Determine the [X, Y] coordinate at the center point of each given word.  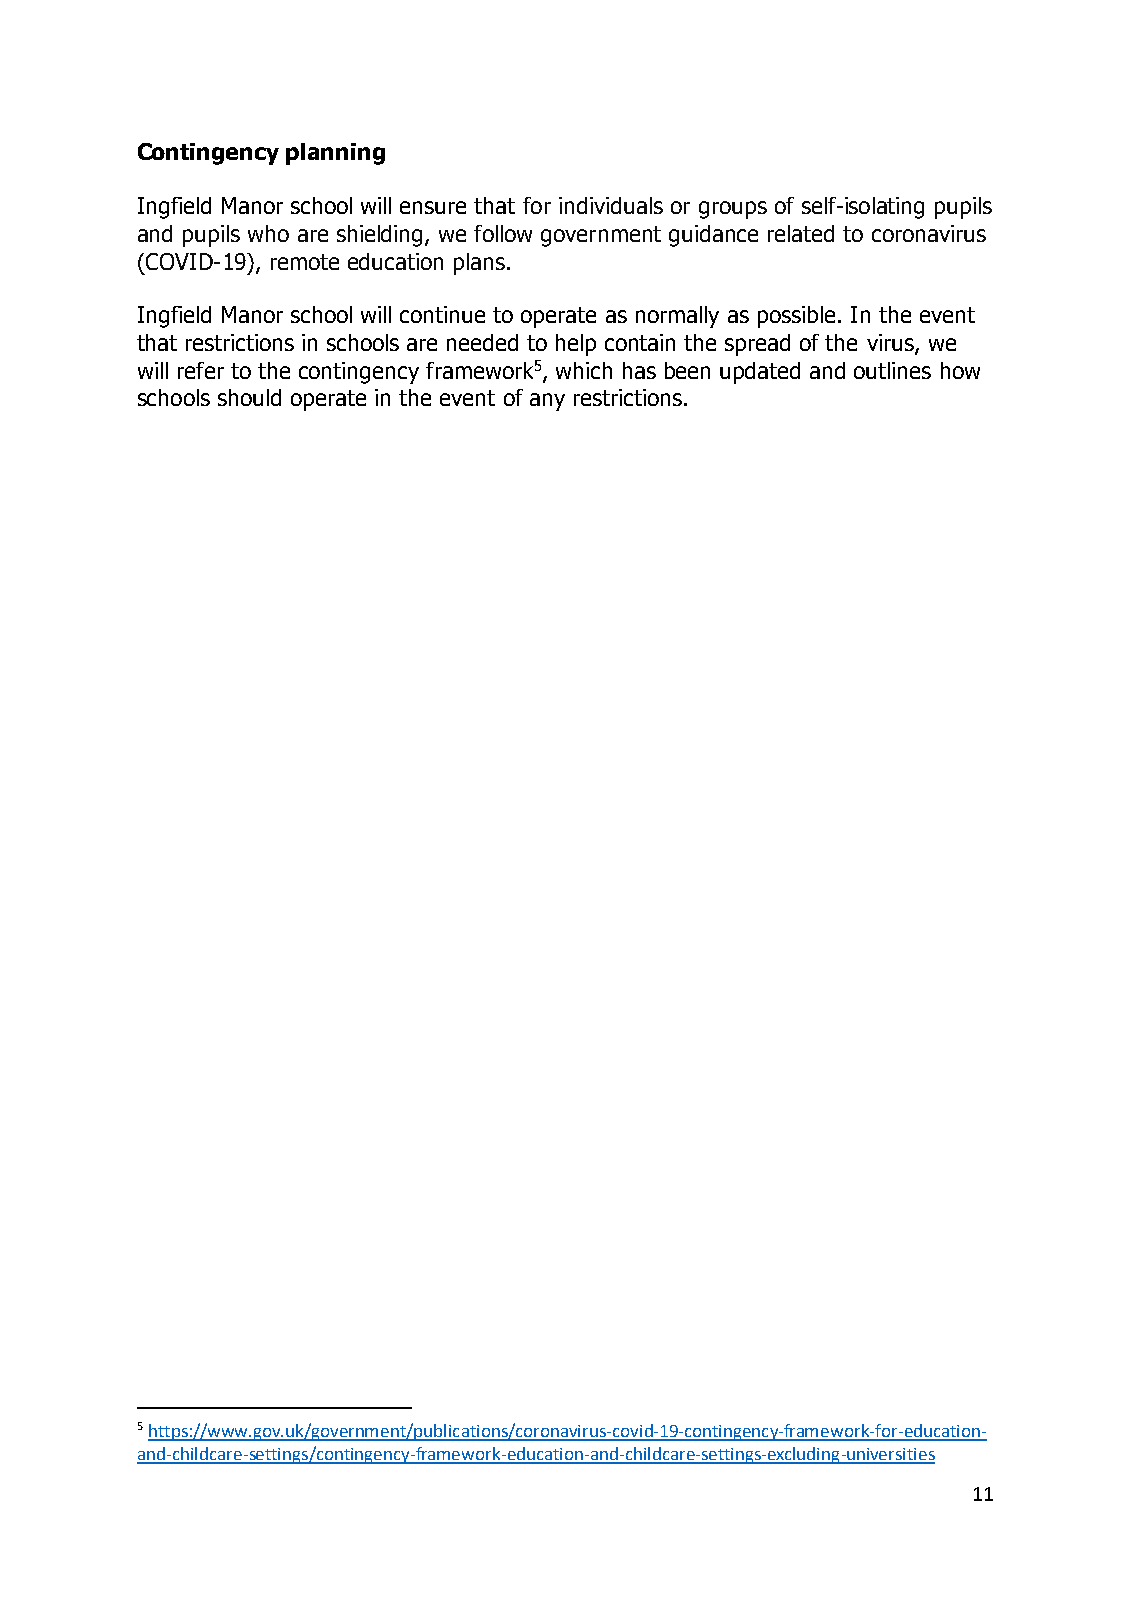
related [801, 233]
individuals [611, 205]
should [249, 397]
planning [335, 154]
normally [677, 317]
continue [442, 314]
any [547, 402]
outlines [892, 370]
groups [733, 210]
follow [503, 233]
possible [798, 317]
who [268, 233]
